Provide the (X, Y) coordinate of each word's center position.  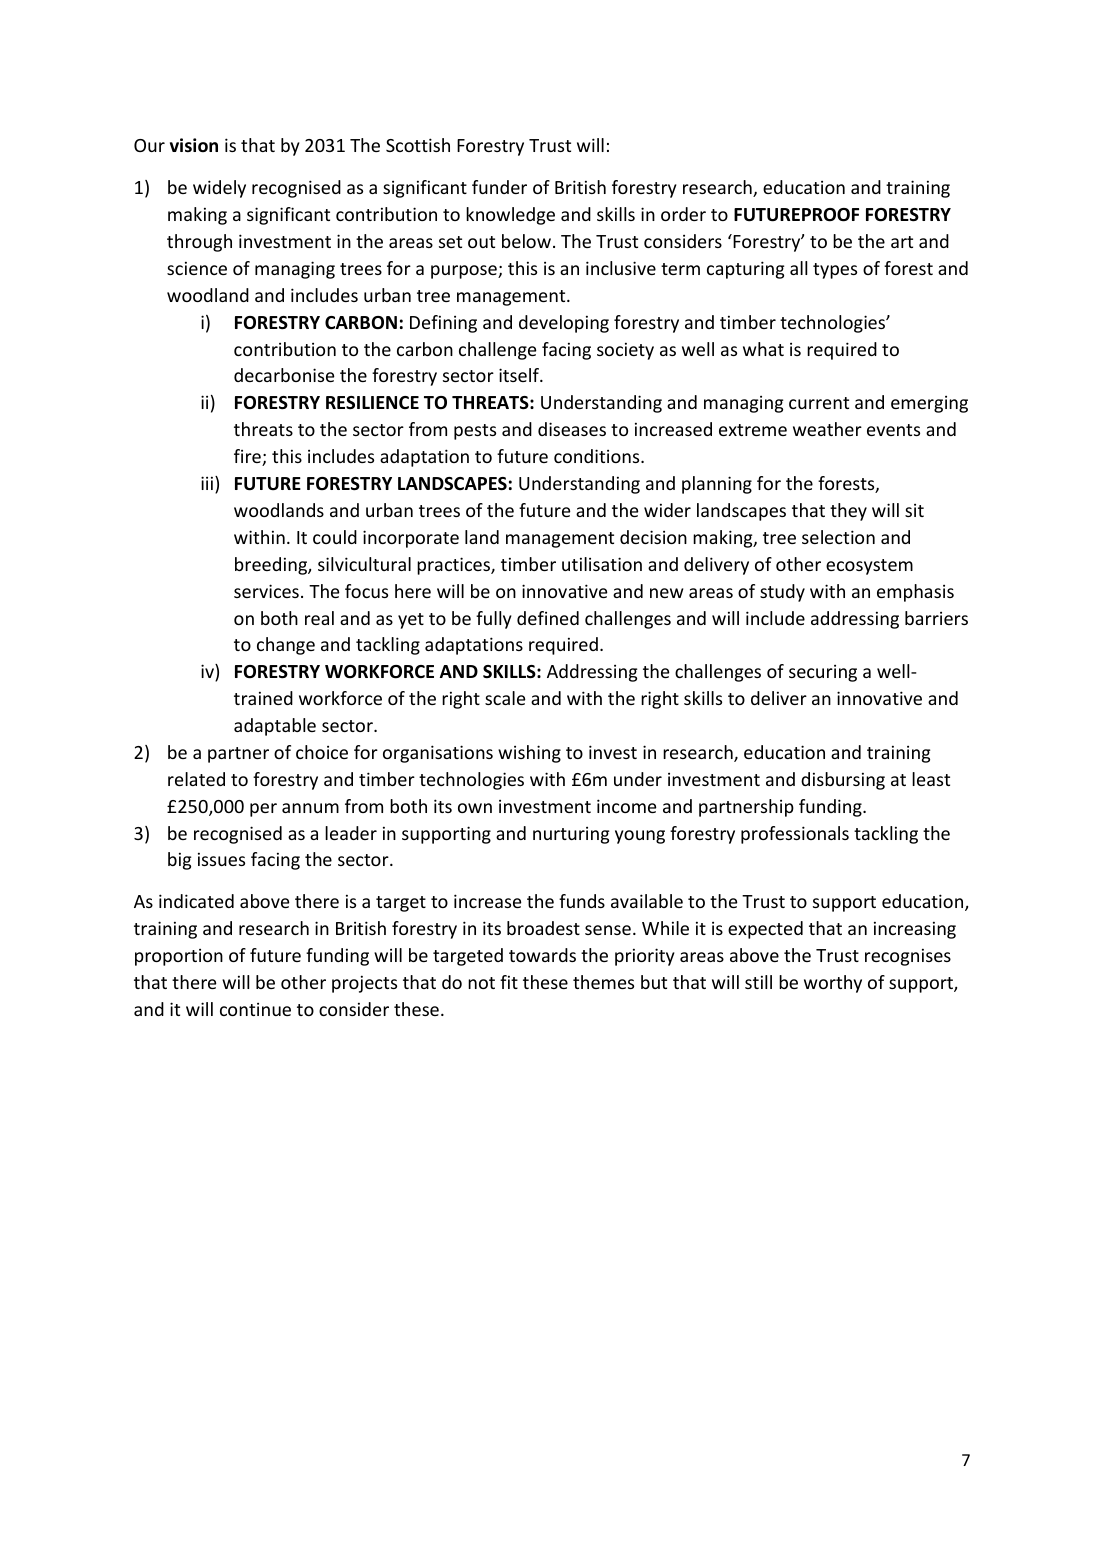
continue (255, 1009)
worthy (833, 984)
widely (219, 189)
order (683, 214)
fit (509, 982)
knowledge (510, 216)
